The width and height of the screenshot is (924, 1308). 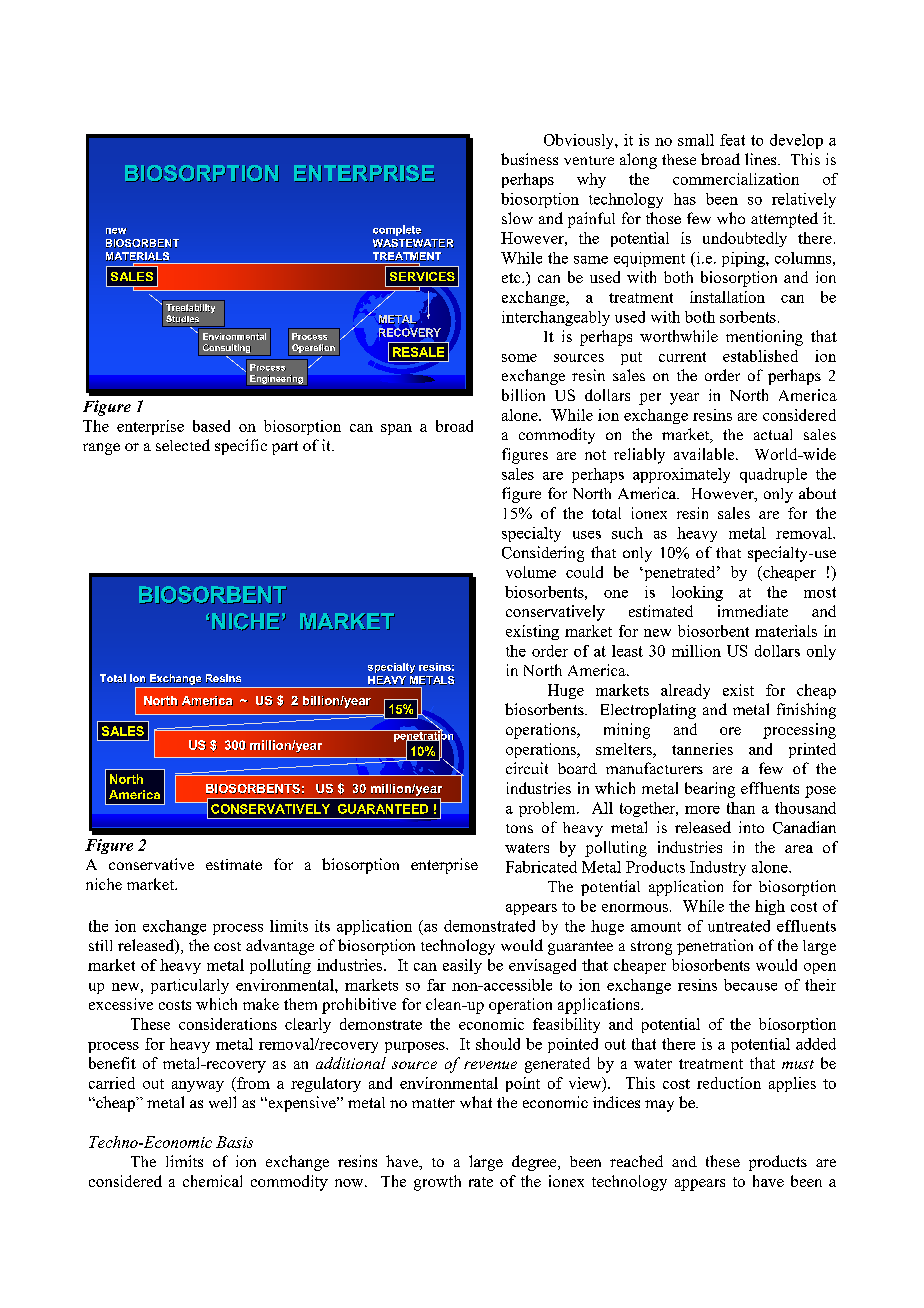 What do you see at coordinates (397, 230) in the screenshot?
I see `complete` at bounding box center [397, 230].
